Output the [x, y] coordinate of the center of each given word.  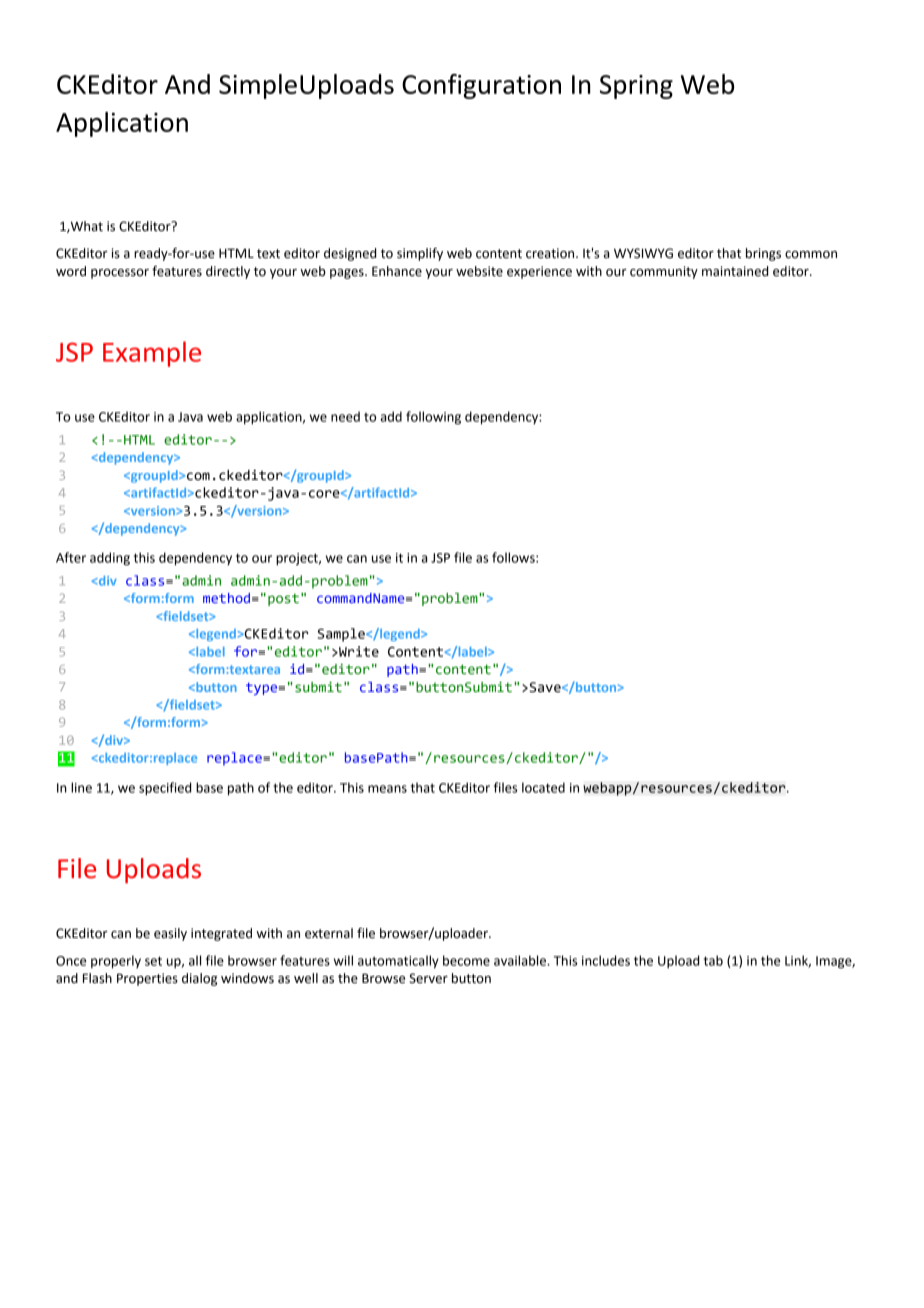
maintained [735, 271]
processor [120, 274]
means [387, 789]
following [433, 418]
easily [170, 934]
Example [152, 354]
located [543, 787]
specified [165, 789]
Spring [636, 87]
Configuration [481, 86]
